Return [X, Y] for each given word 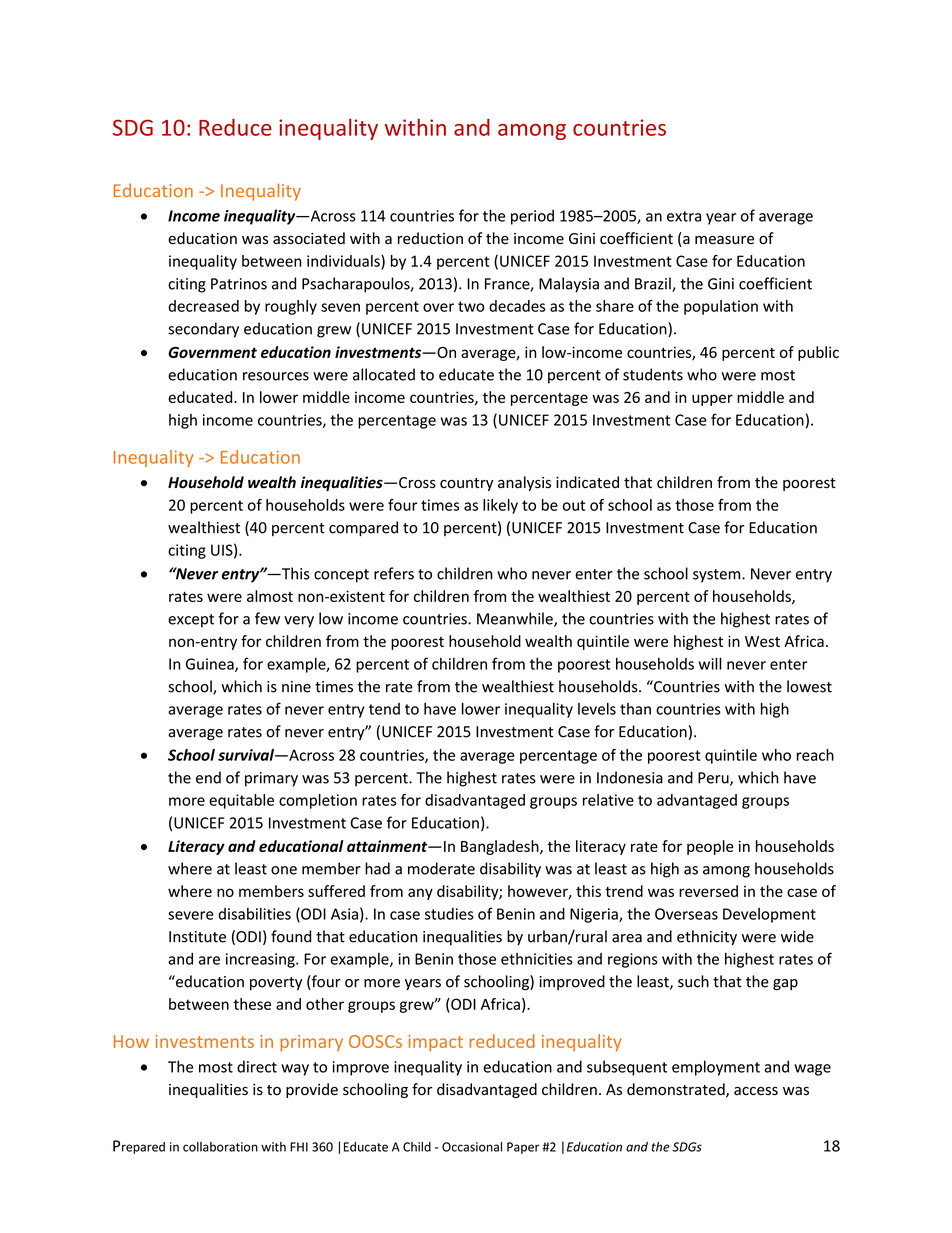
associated [309, 238]
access [756, 1091]
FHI [299, 1147]
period [532, 217]
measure [724, 240]
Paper [523, 1148]
